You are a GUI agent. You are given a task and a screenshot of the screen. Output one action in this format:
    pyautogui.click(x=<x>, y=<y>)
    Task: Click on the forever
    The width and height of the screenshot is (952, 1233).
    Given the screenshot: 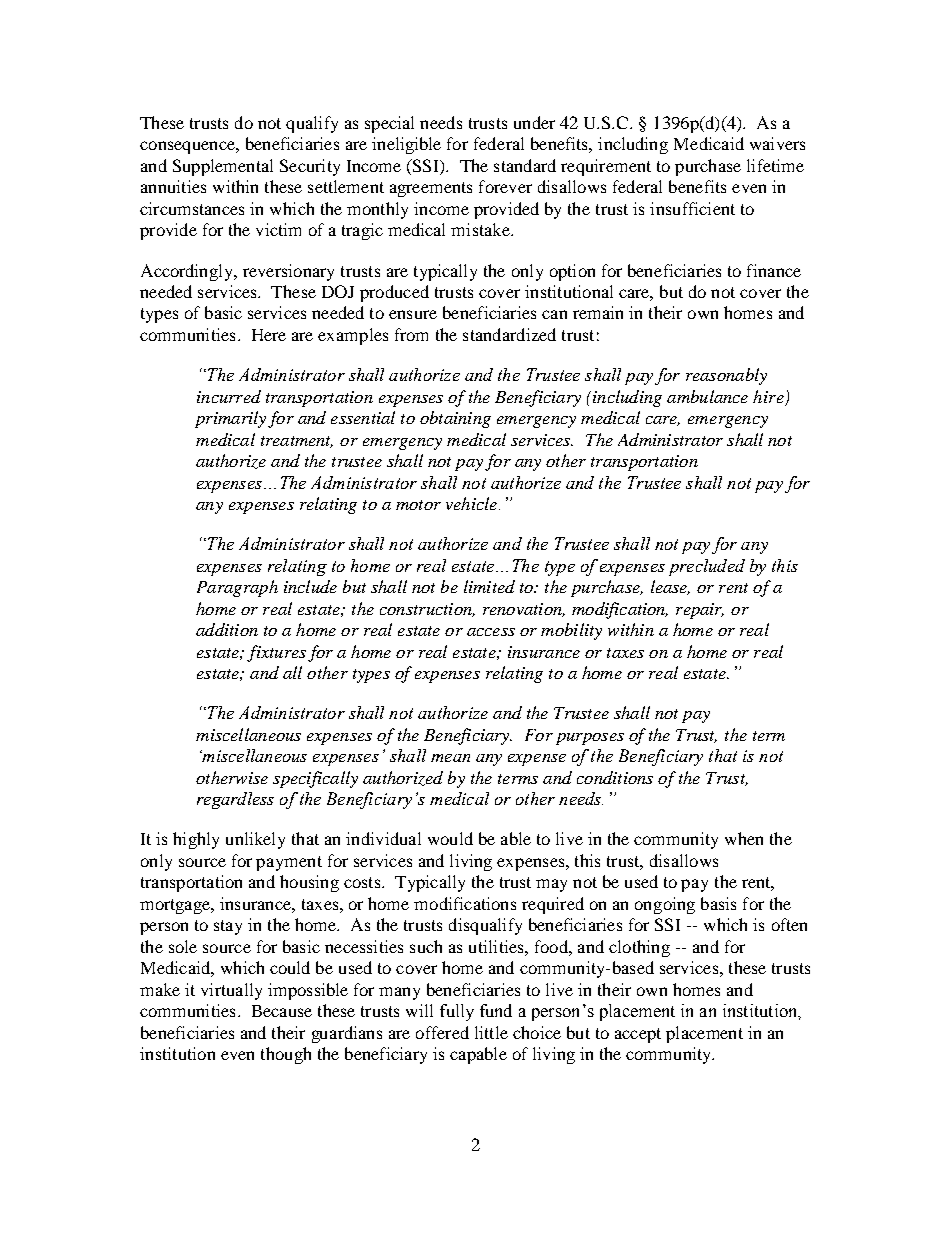 What is the action you would take?
    pyautogui.click(x=505, y=186)
